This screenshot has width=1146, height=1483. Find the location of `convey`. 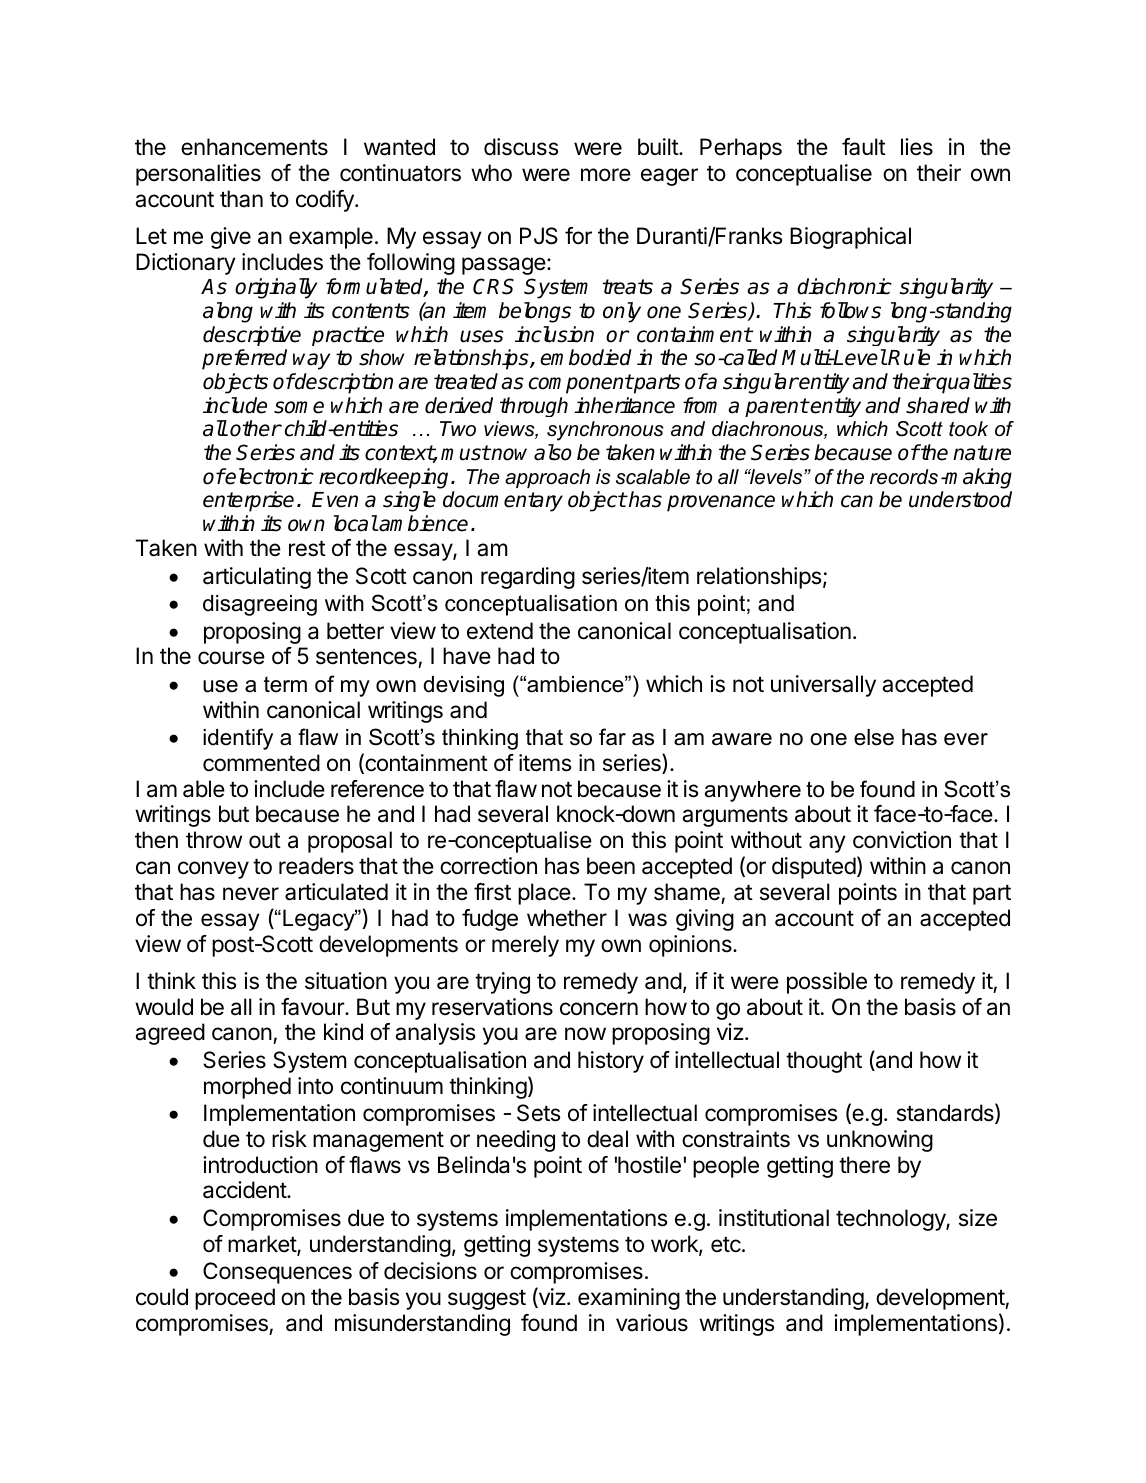

convey is located at coordinates (213, 870).
